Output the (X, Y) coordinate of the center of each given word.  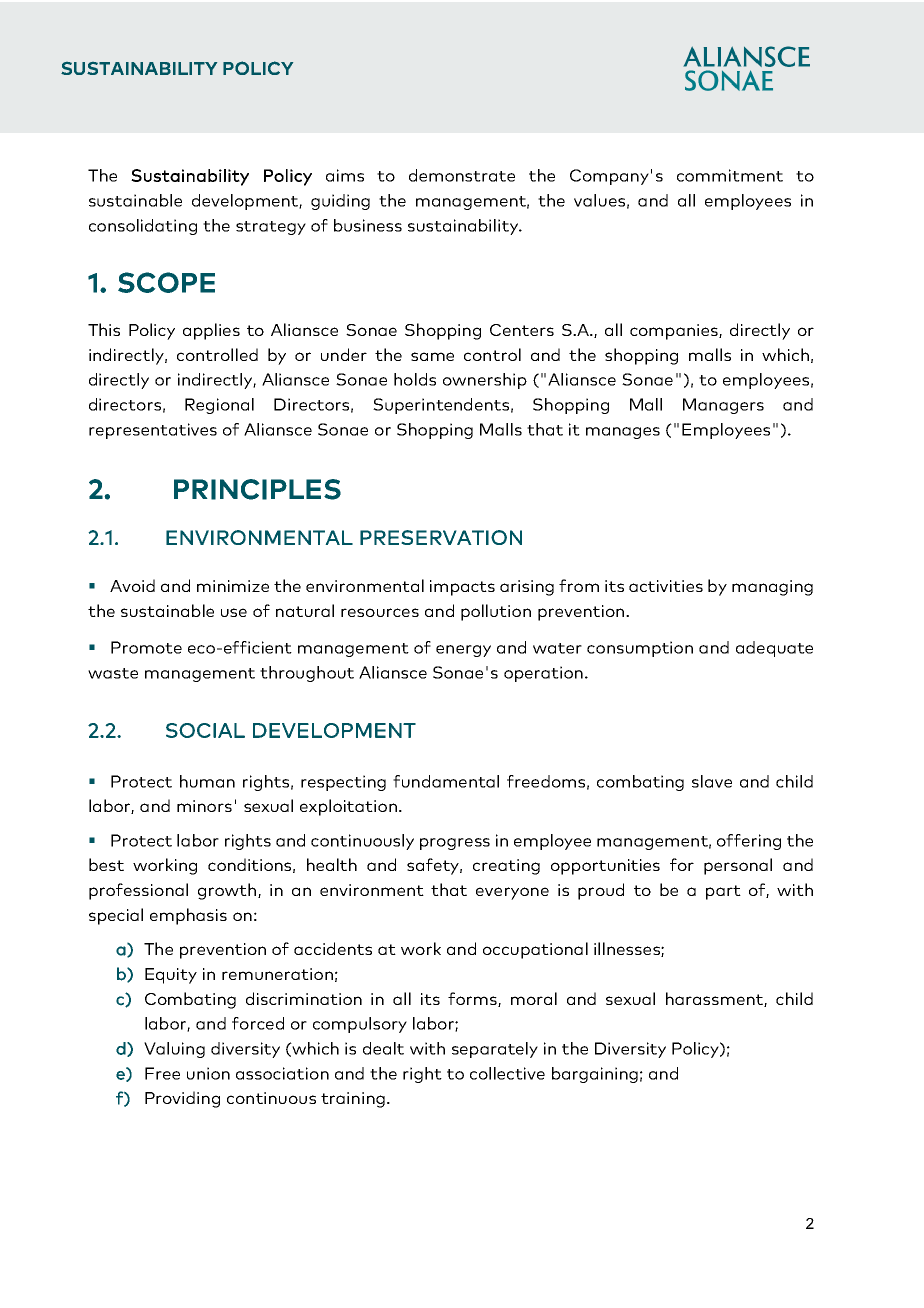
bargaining (595, 1075)
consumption (640, 649)
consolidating (143, 227)
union (208, 1073)
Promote (146, 647)
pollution (496, 612)
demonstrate (462, 175)
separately (495, 1050)
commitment (730, 175)
